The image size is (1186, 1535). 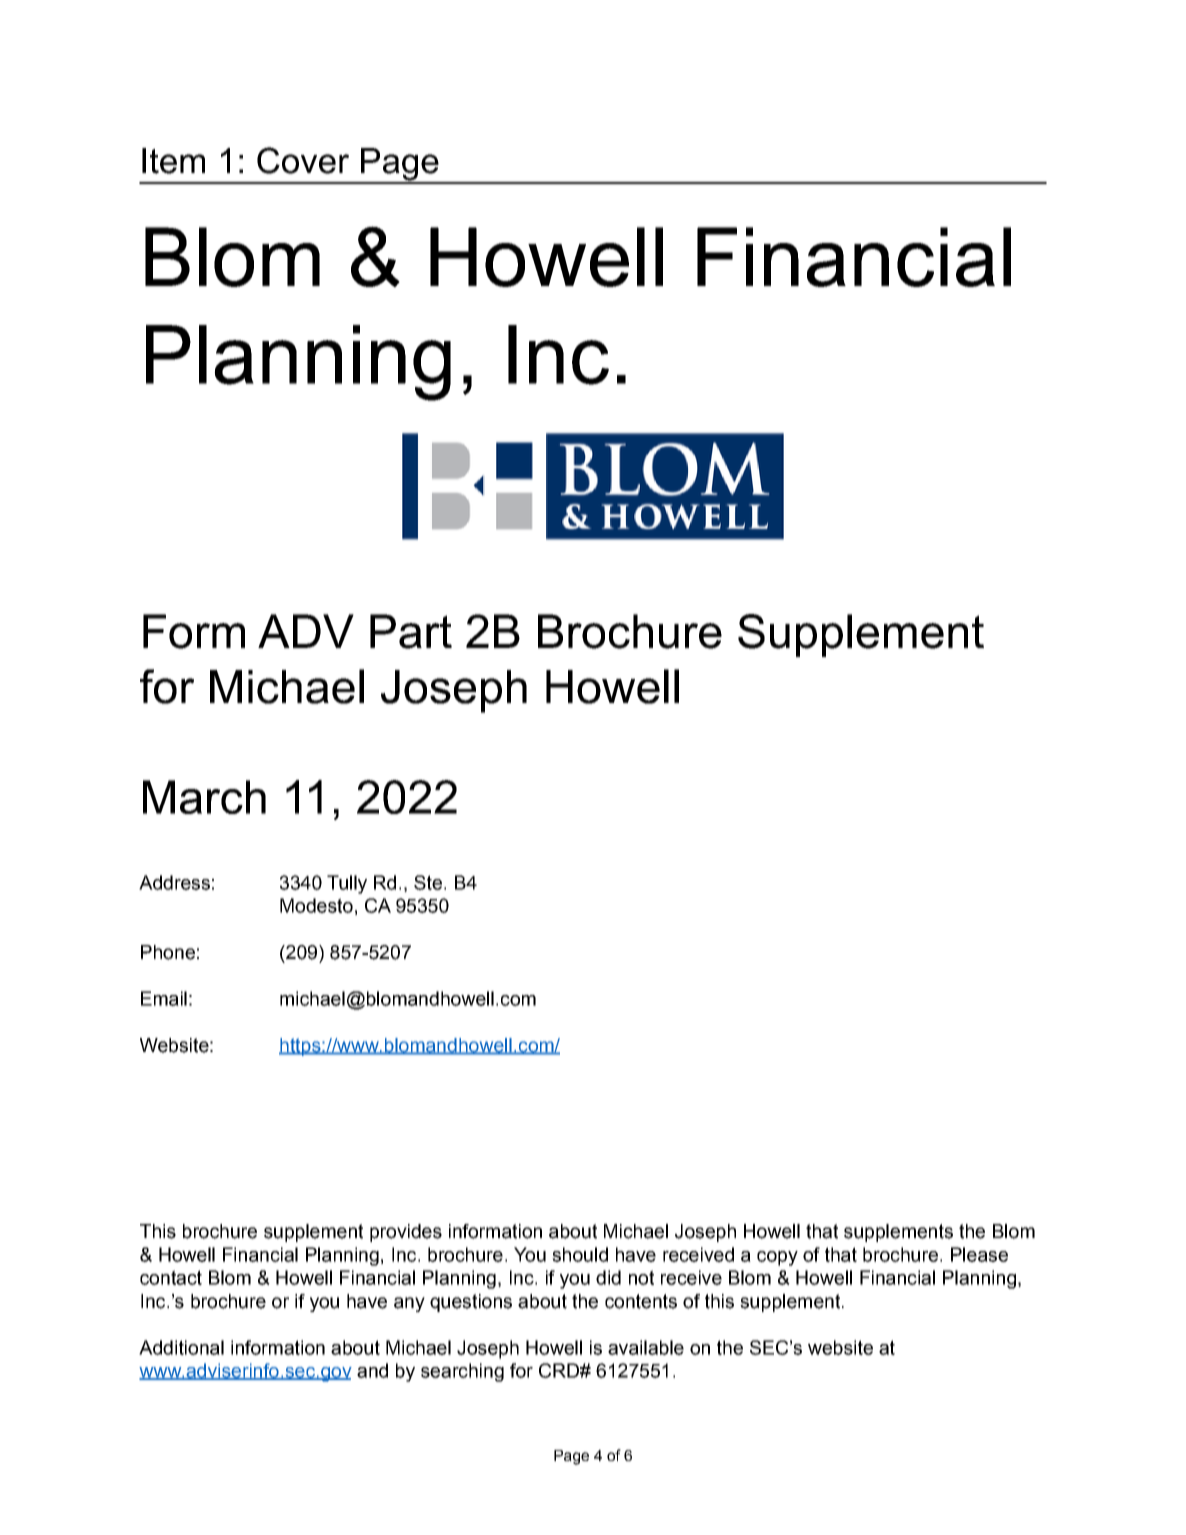 What do you see at coordinates (316, 905) in the document?
I see `Modesto` at bounding box center [316, 905].
